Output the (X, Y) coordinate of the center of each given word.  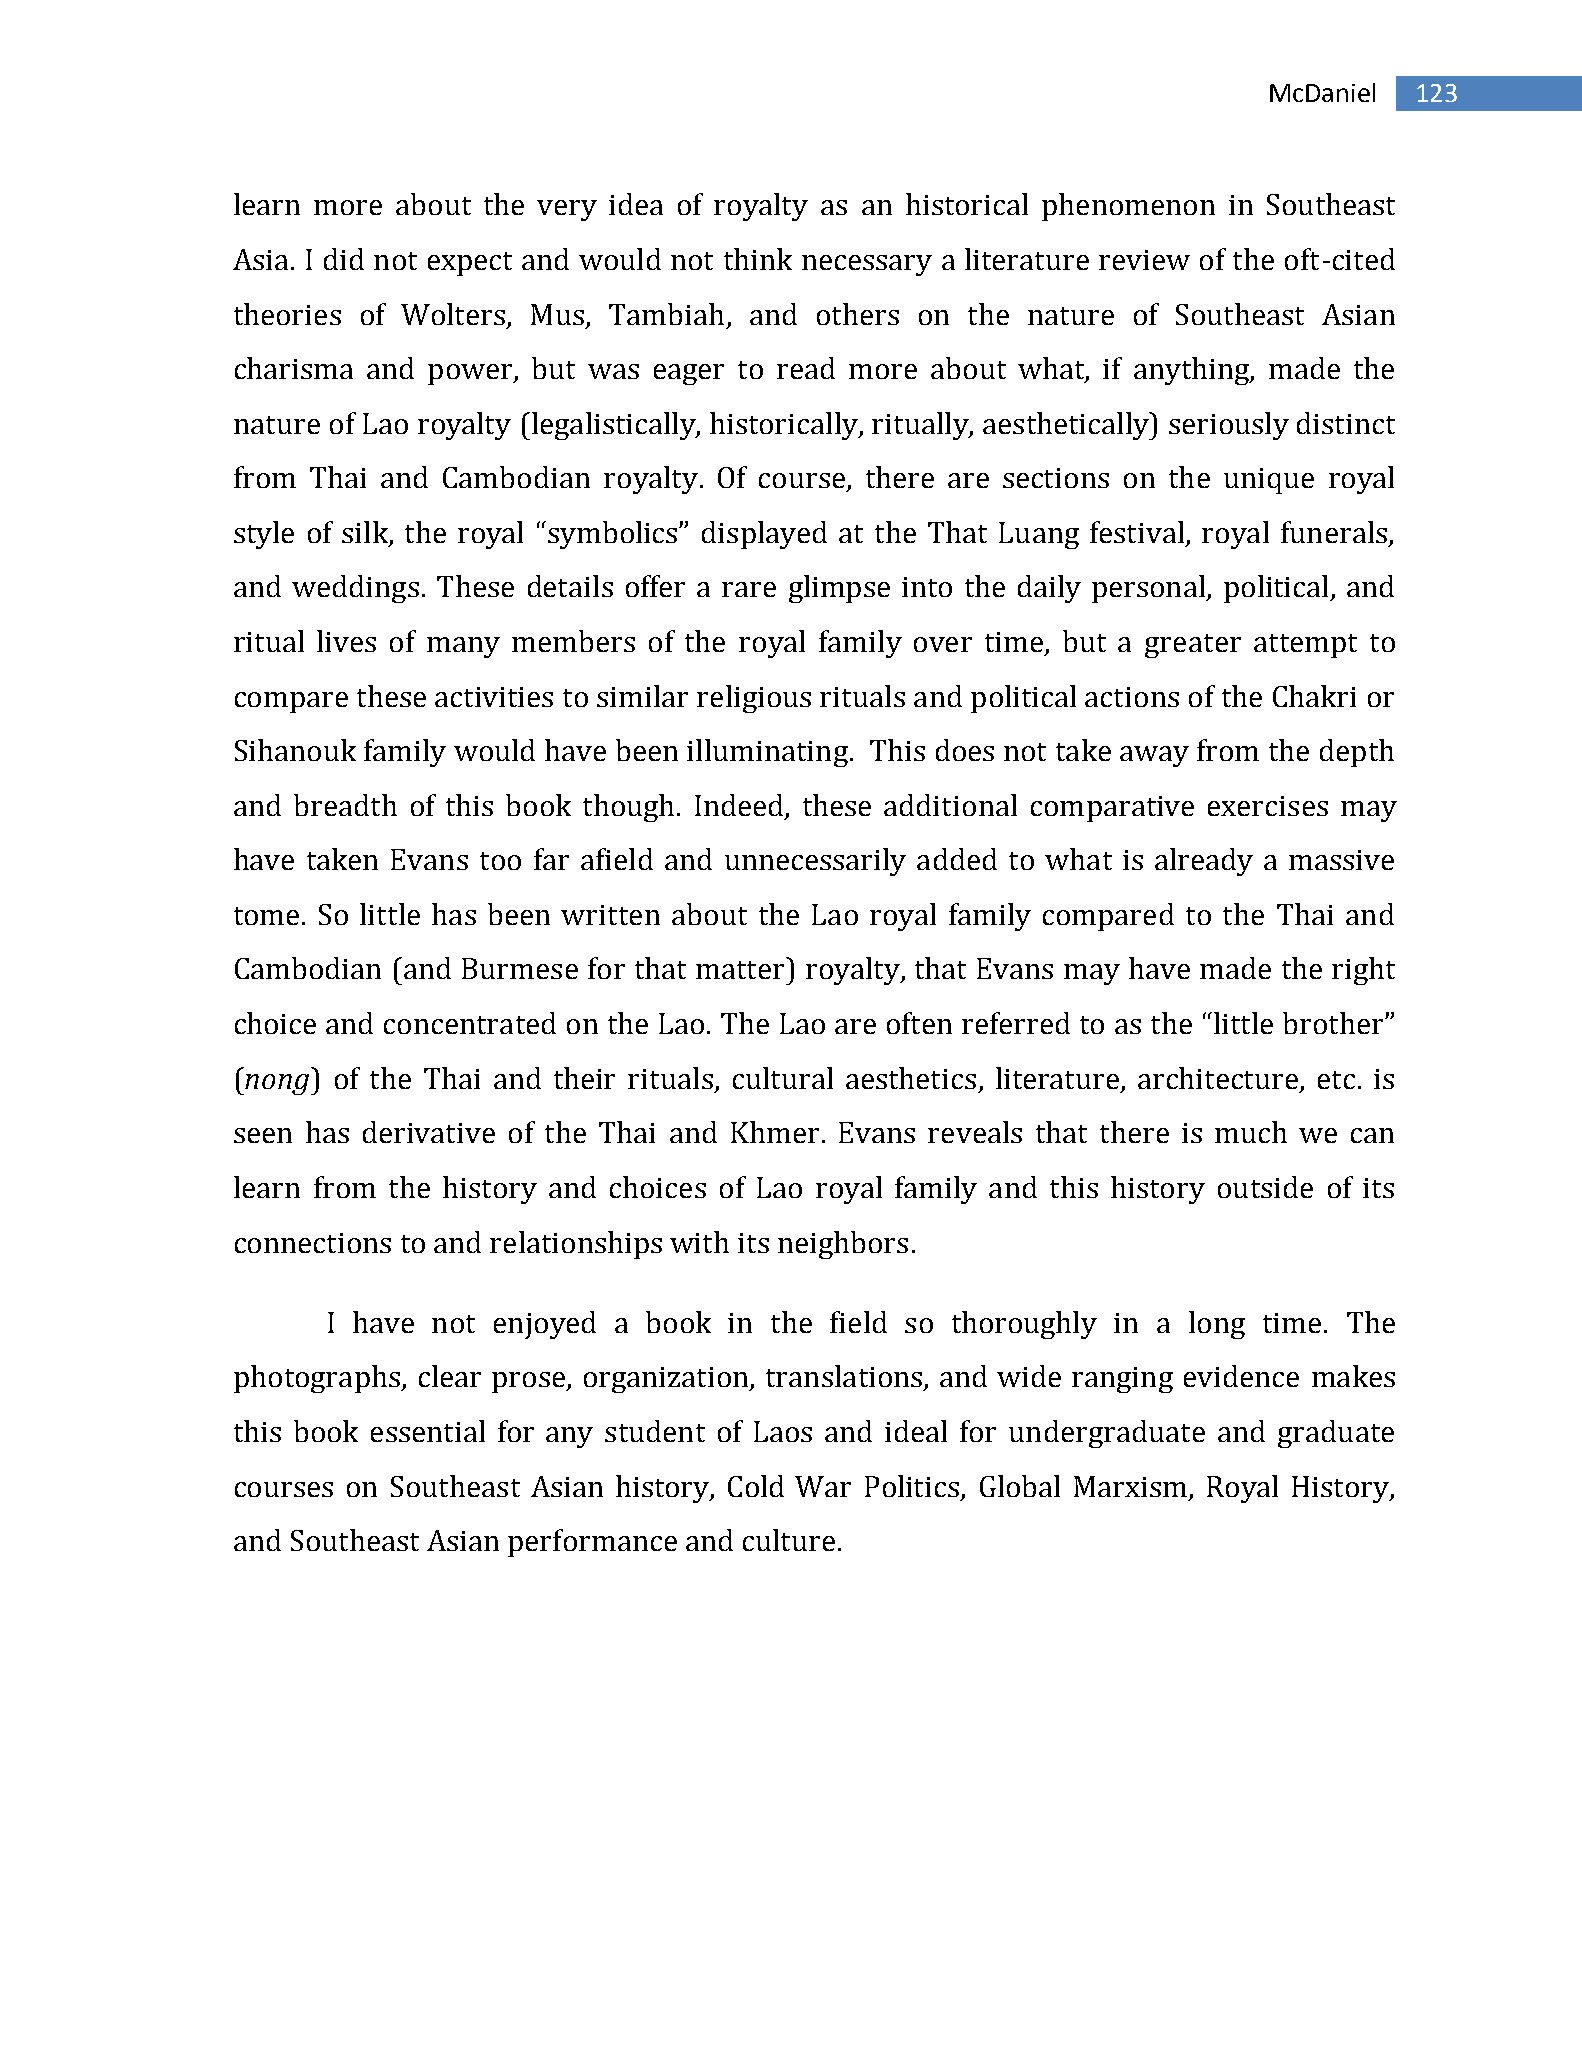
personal (1150, 589)
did (344, 259)
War (823, 1486)
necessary (867, 265)
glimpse (839, 589)
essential (428, 1431)
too (500, 861)
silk (365, 532)
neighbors (843, 1245)
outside (1265, 1187)
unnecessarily (815, 862)
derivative (429, 1132)
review (1144, 260)
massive (1341, 860)
